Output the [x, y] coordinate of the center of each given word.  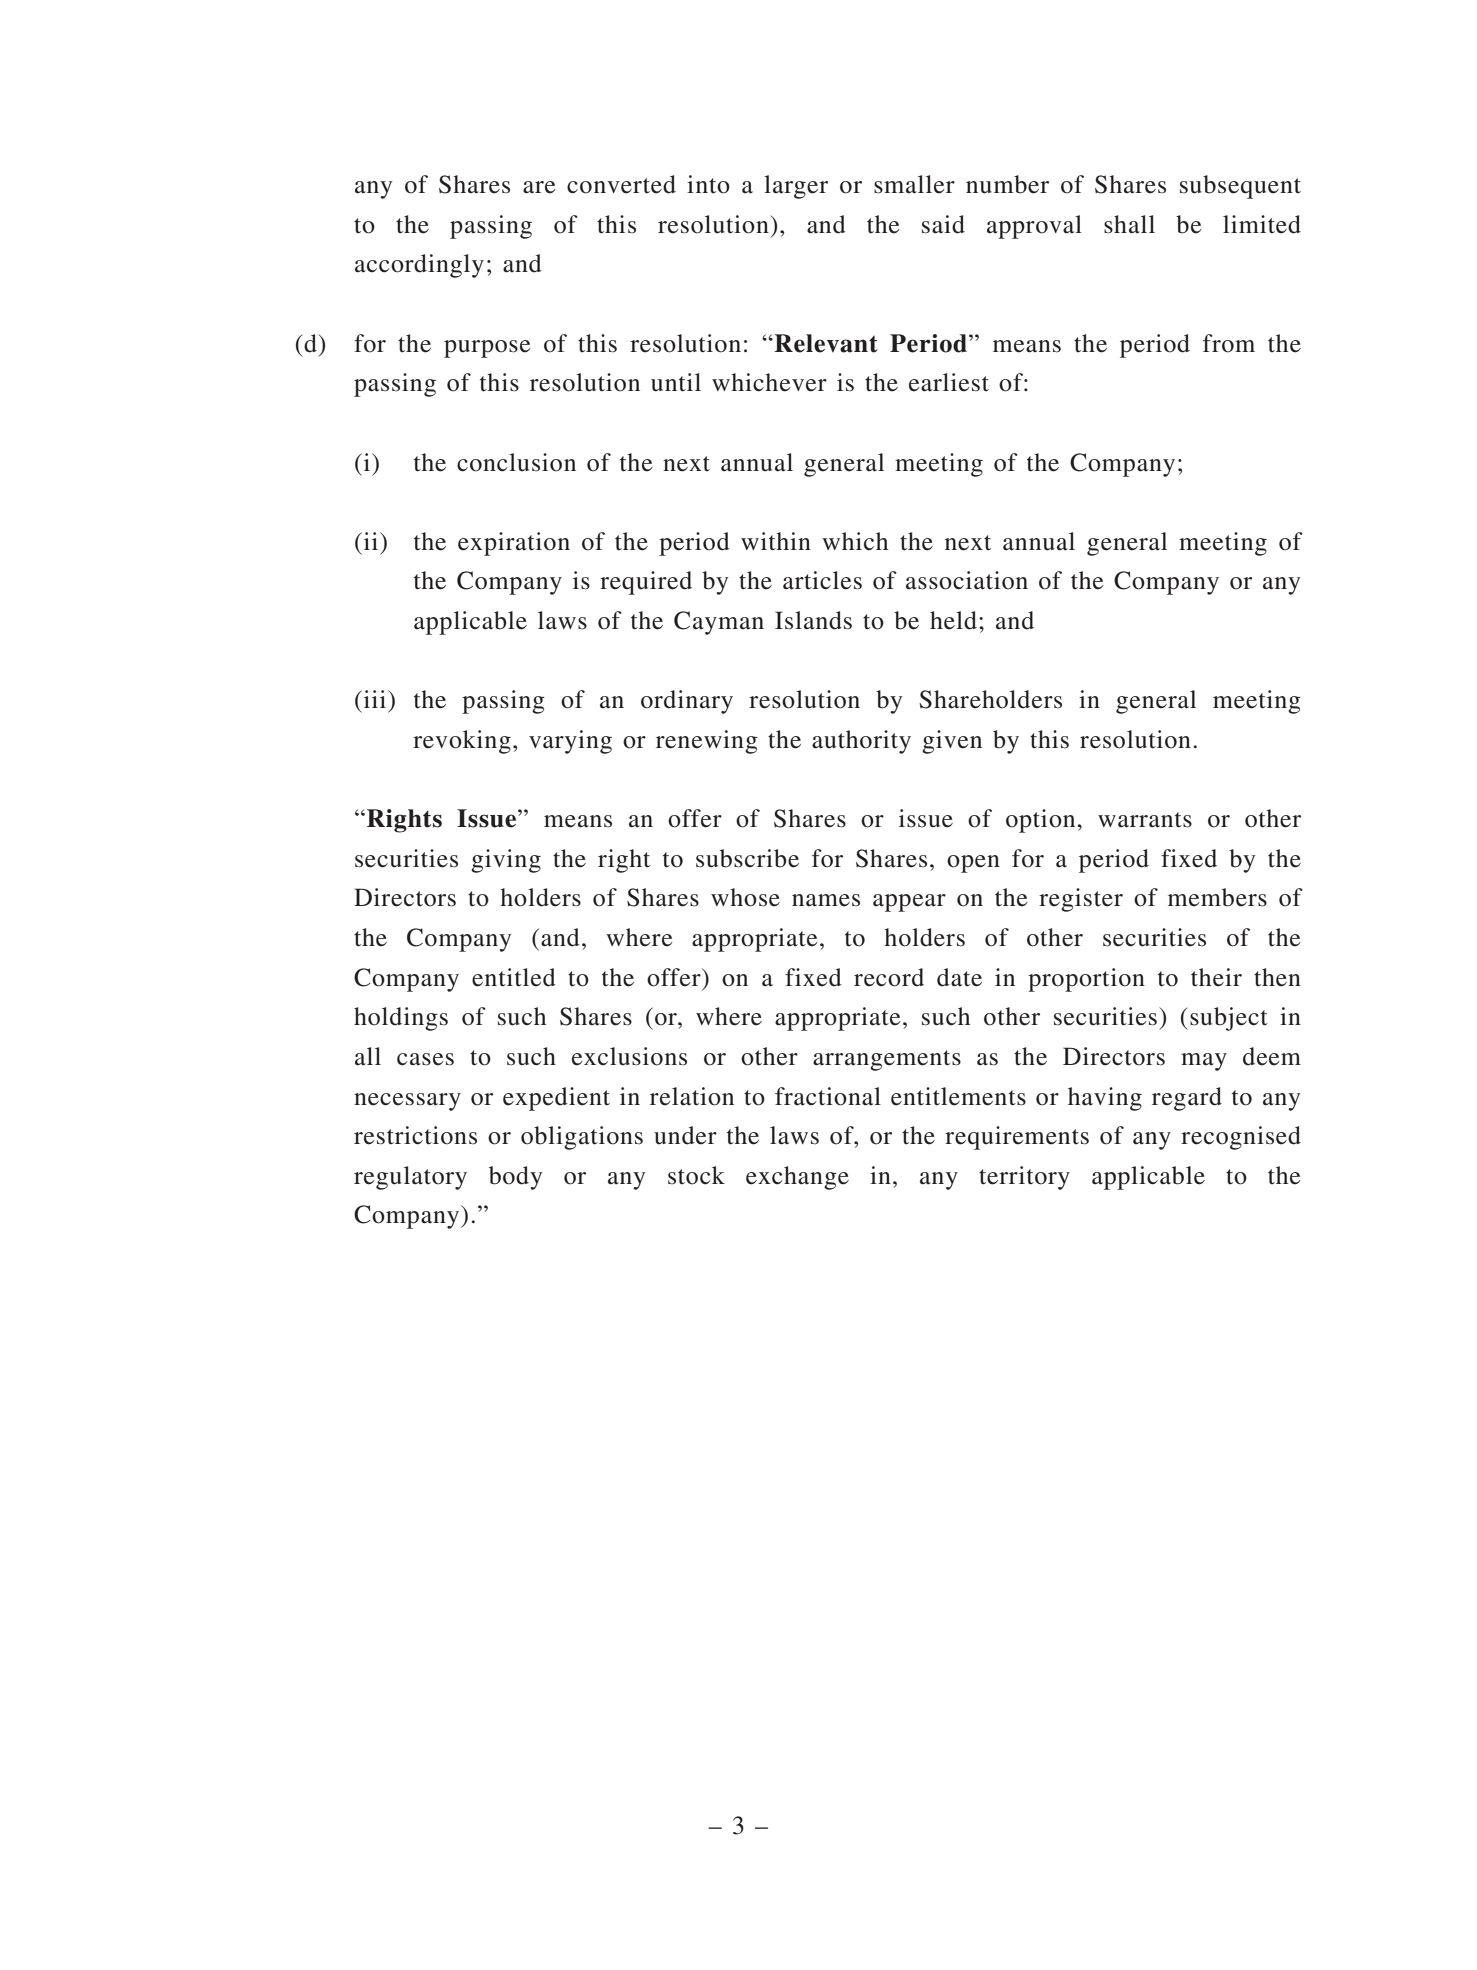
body [515, 1178]
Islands [813, 620]
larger [796, 187]
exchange [797, 1178]
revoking [462, 742]
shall [1129, 224]
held [953, 620]
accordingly [419, 266]
